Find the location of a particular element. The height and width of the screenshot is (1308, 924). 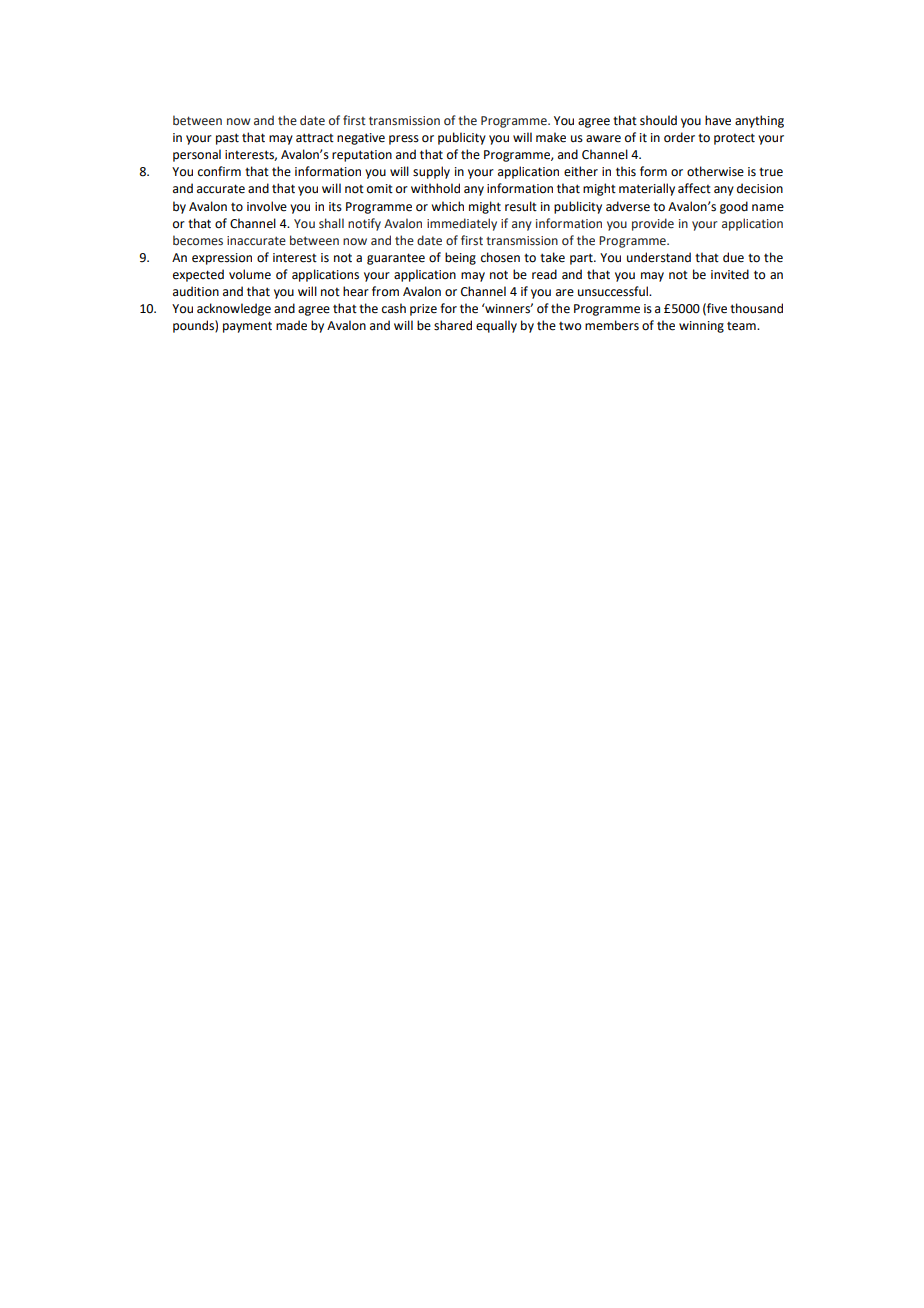

immediately is located at coordinates (462, 224).
